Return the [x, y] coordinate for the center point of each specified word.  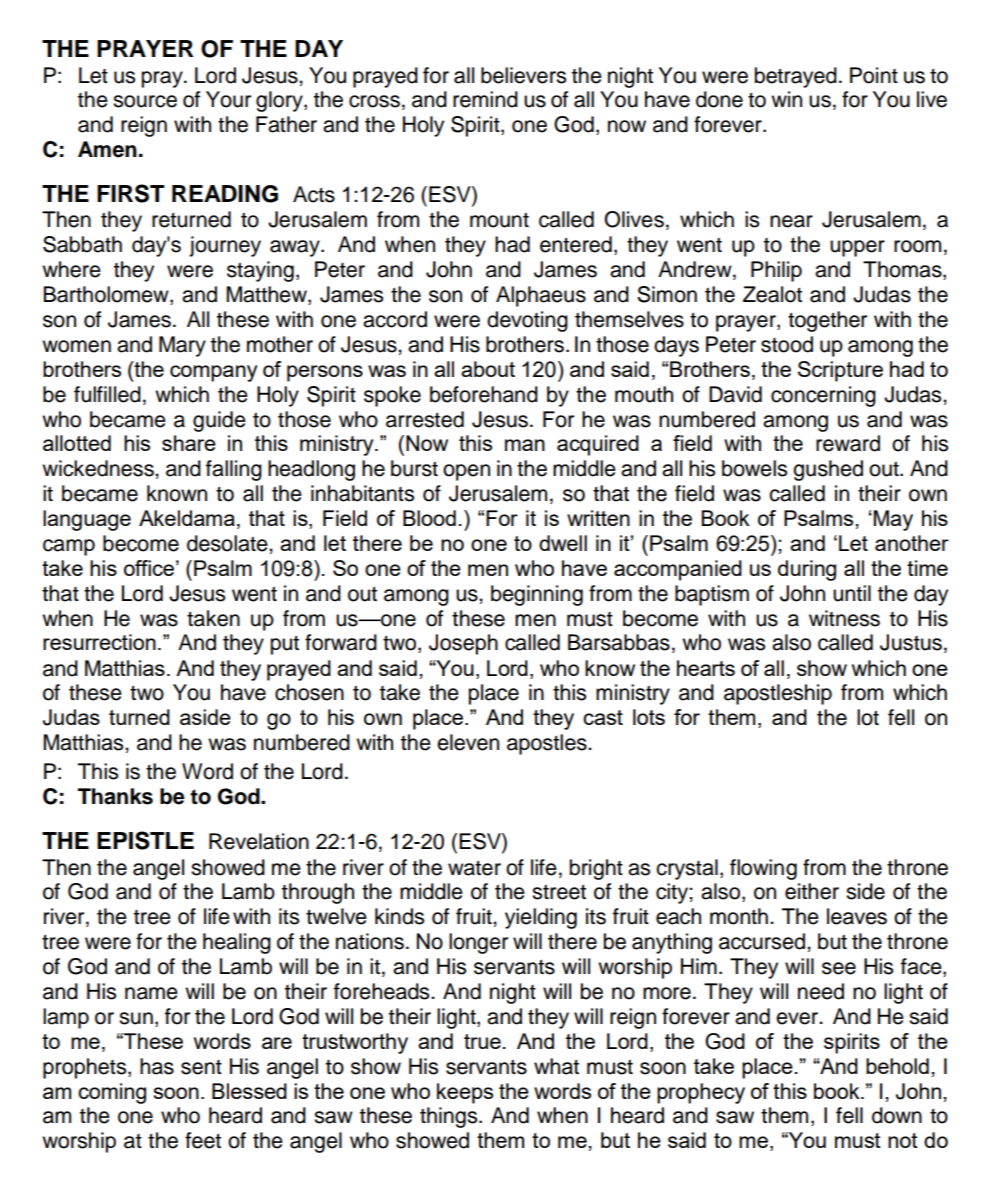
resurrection [99, 642]
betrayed [796, 77]
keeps [465, 1093]
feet [203, 1140]
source [145, 101]
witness [844, 618]
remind [485, 99]
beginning [537, 595]
